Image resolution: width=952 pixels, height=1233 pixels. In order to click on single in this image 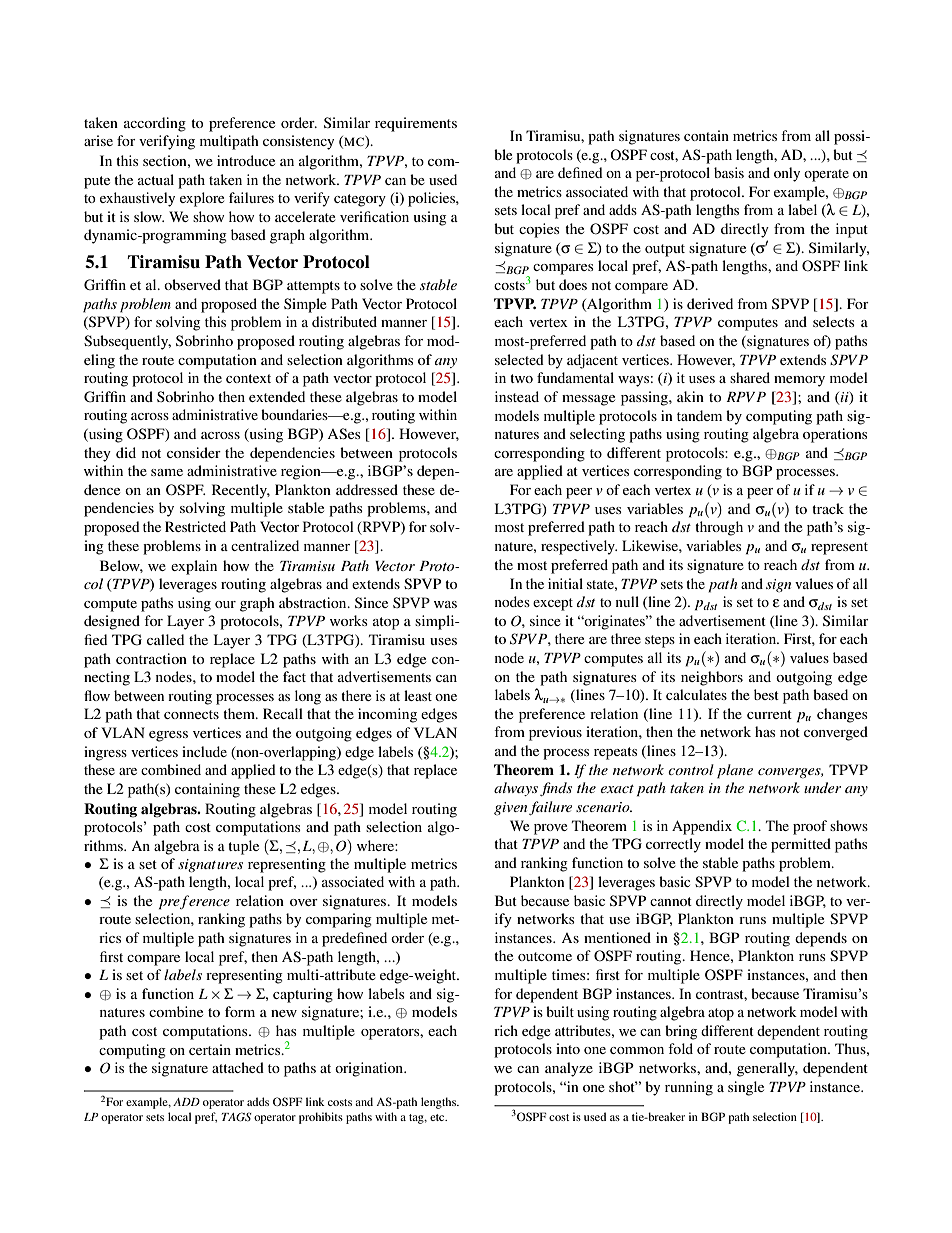, I will do `click(746, 1088)`.
